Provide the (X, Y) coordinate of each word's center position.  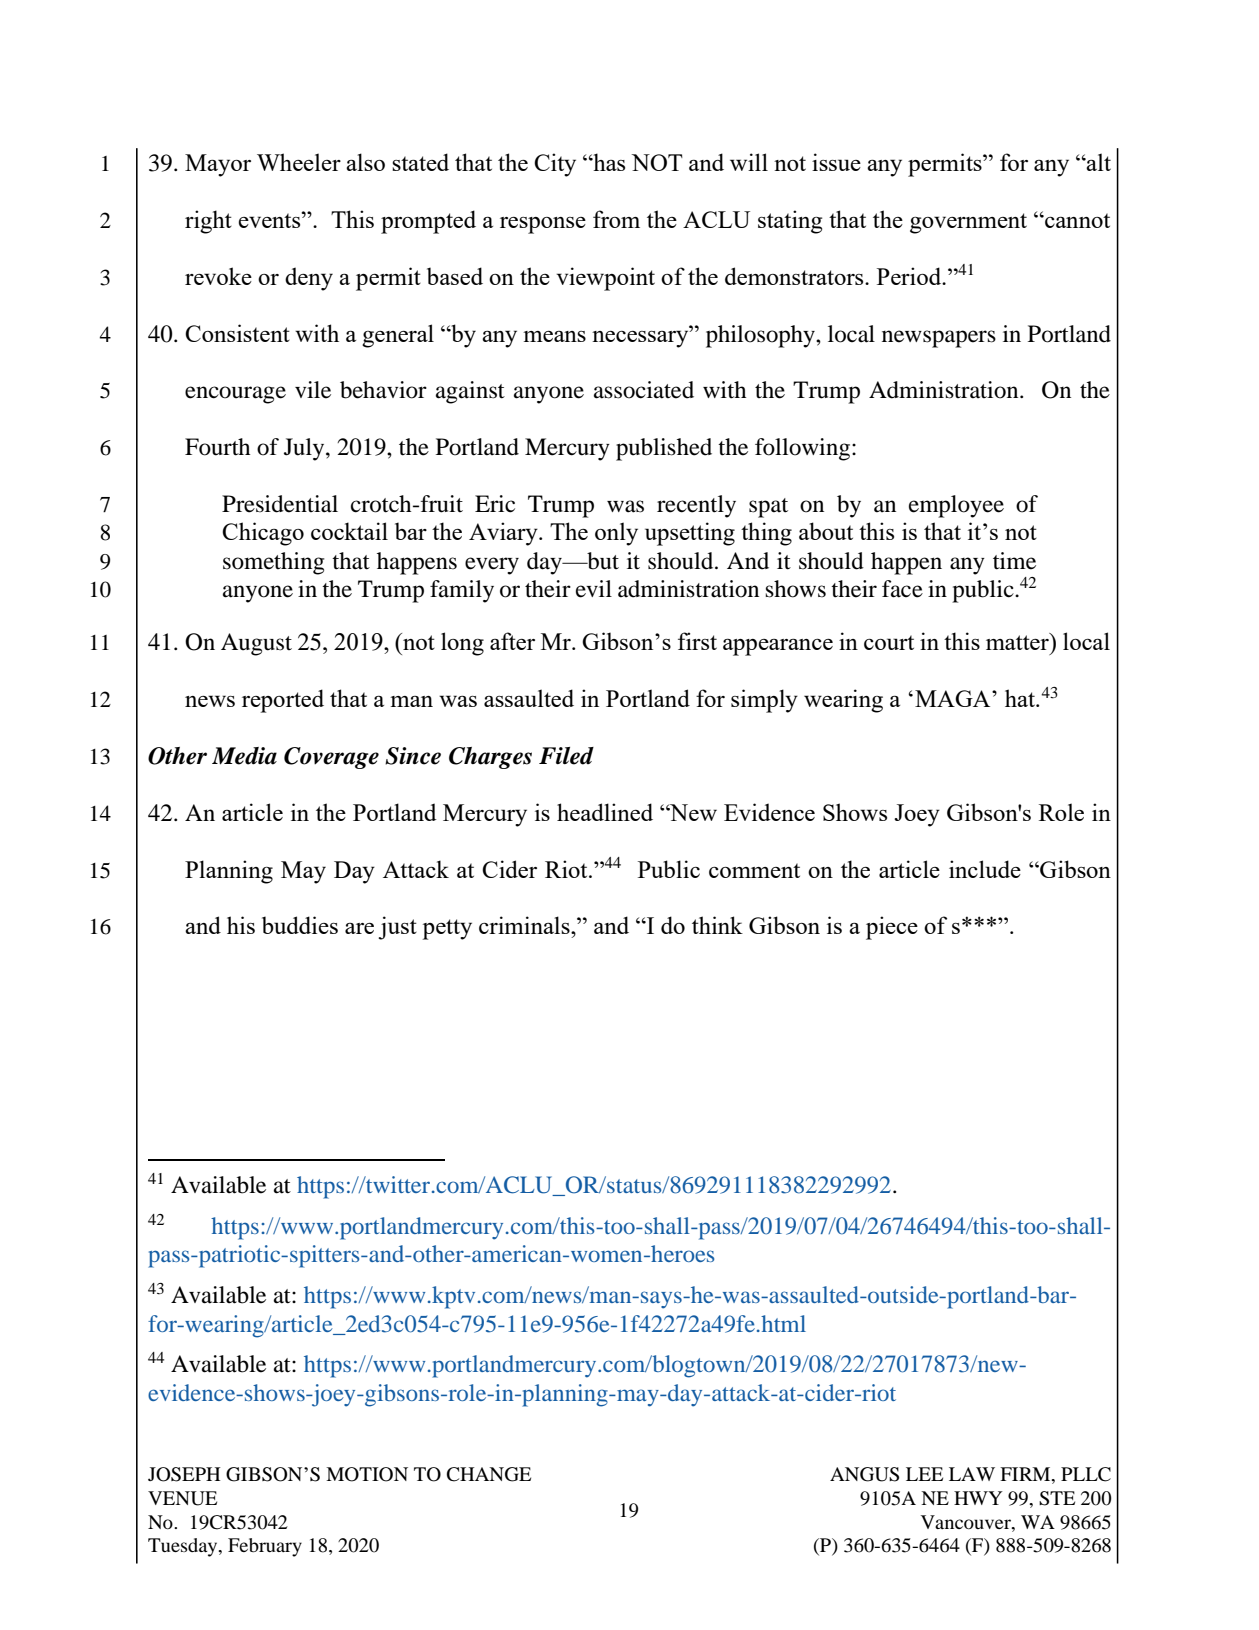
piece (892, 928)
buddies (300, 925)
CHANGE (489, 1474)
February (265, 1547)
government (968, 223)
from (616, 219)
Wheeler (299, 162)
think (717, 925)
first (697, 641)
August (256, 644)
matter (1018, 641)
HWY (978, 1498)
